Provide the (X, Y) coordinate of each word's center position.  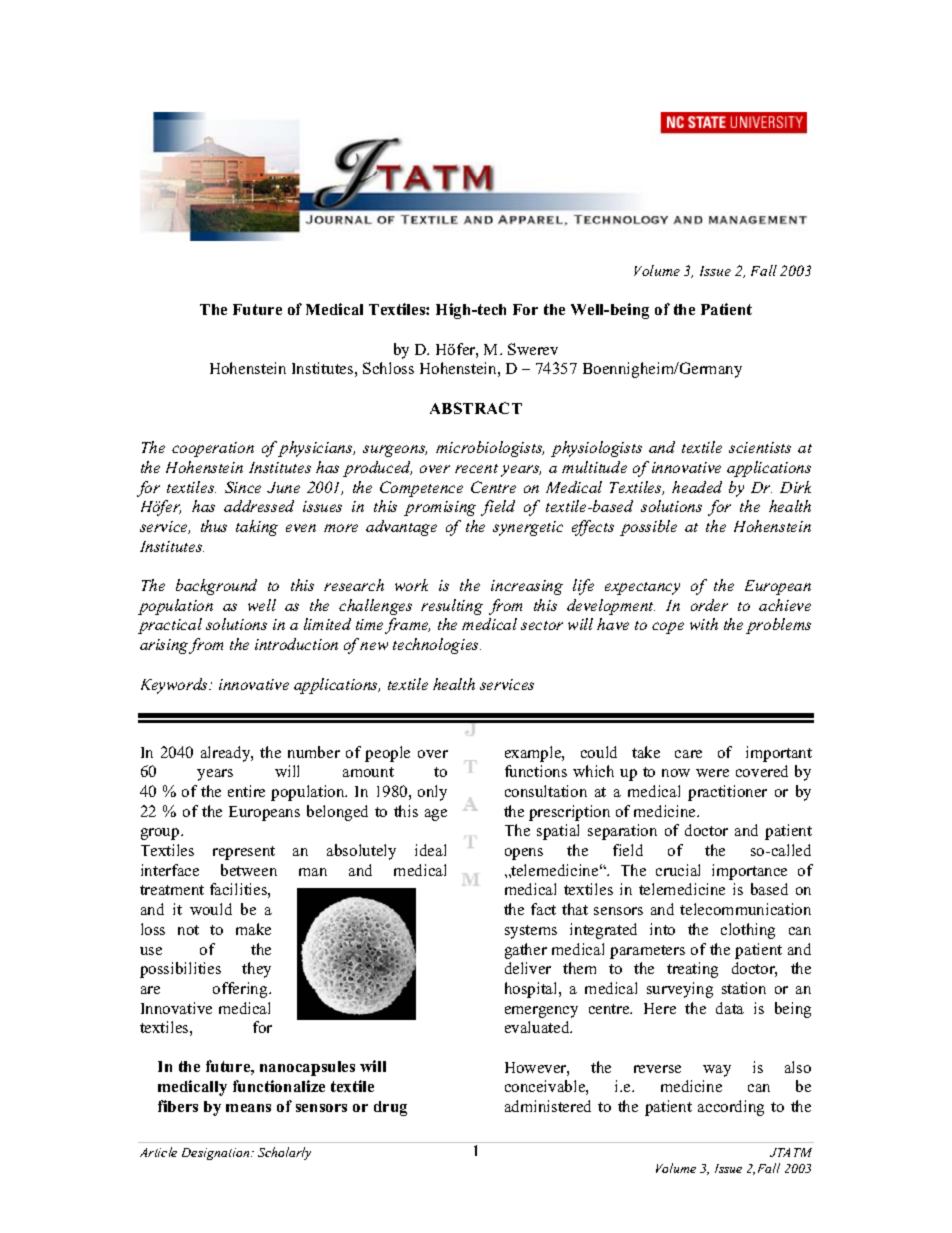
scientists (760, 447)
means (248, 1108)
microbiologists (490, 449)
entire (246, 791)
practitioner (727, 793)
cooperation (213, 449)
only (432, 793)
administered (548, 1106)
